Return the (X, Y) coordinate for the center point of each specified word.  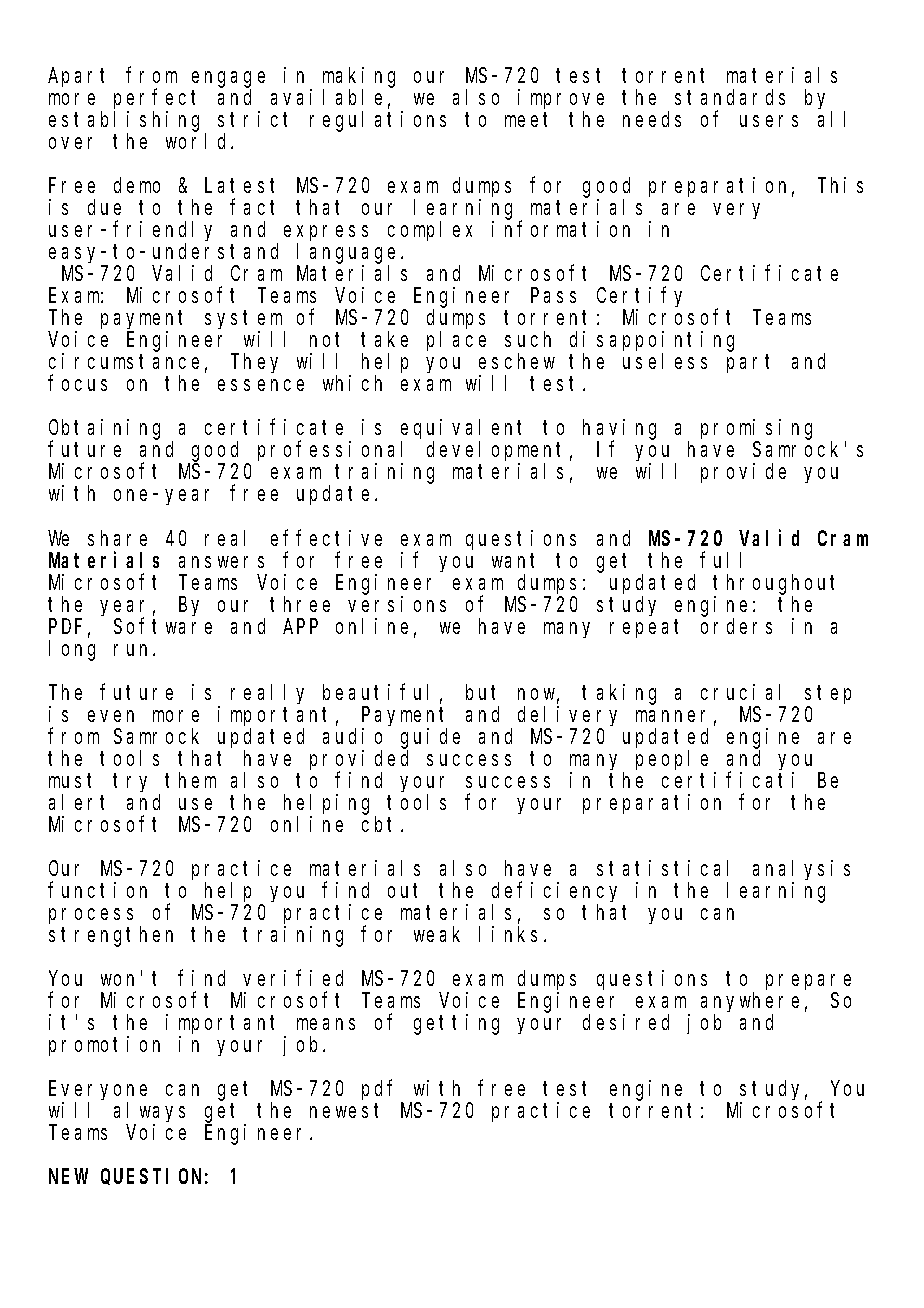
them (190, 780)
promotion (104, 1046)
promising (756, 430)
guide (430, 738)
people (672, 760)
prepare (808, 982)
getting (456, 1024)
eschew (517, 361)
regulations (378, 121)
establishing (127, 122)
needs (652, 119)
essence (261, 385)
